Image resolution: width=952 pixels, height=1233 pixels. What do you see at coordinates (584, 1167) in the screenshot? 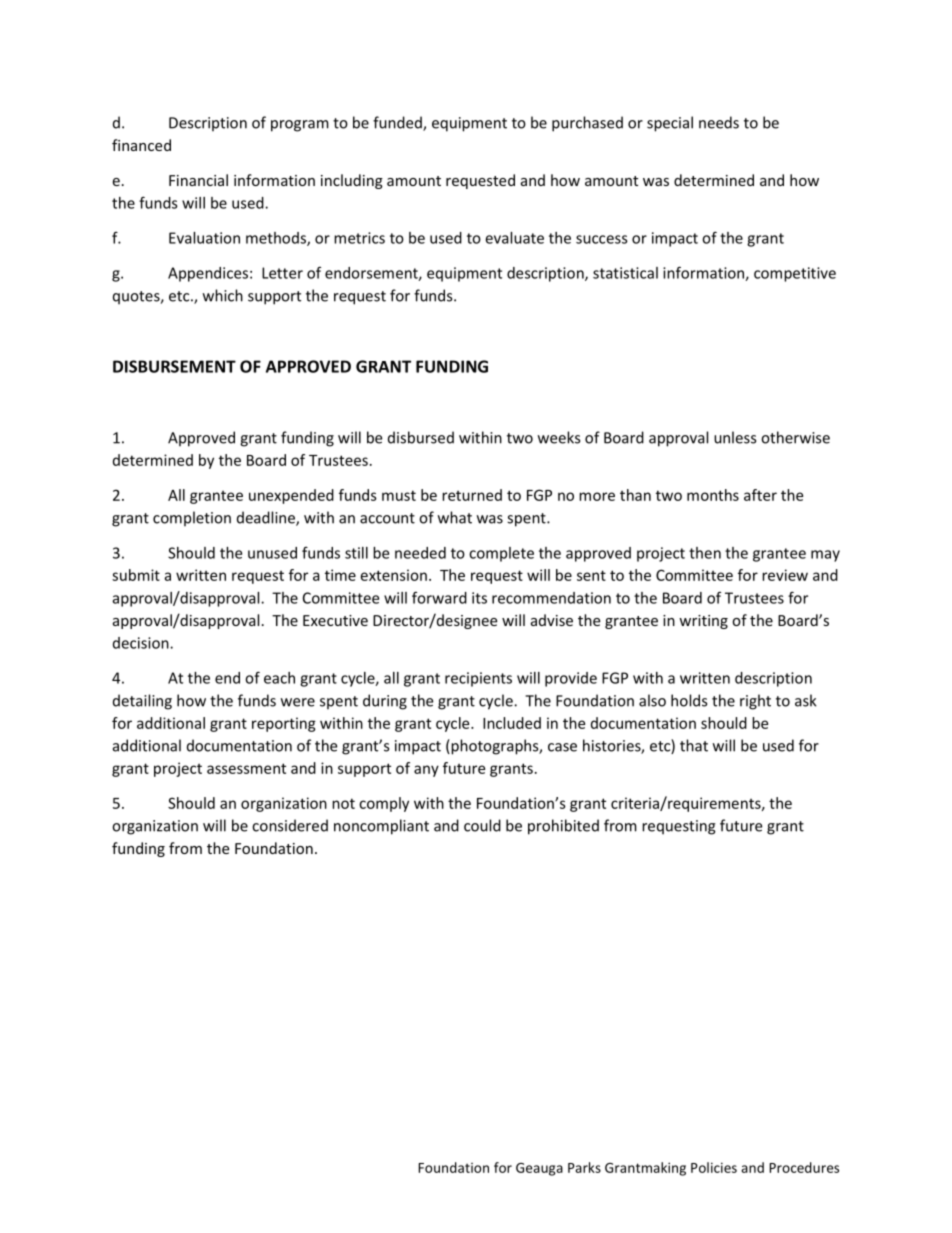
I see `Parks` at bounding box center [584, 1167].
